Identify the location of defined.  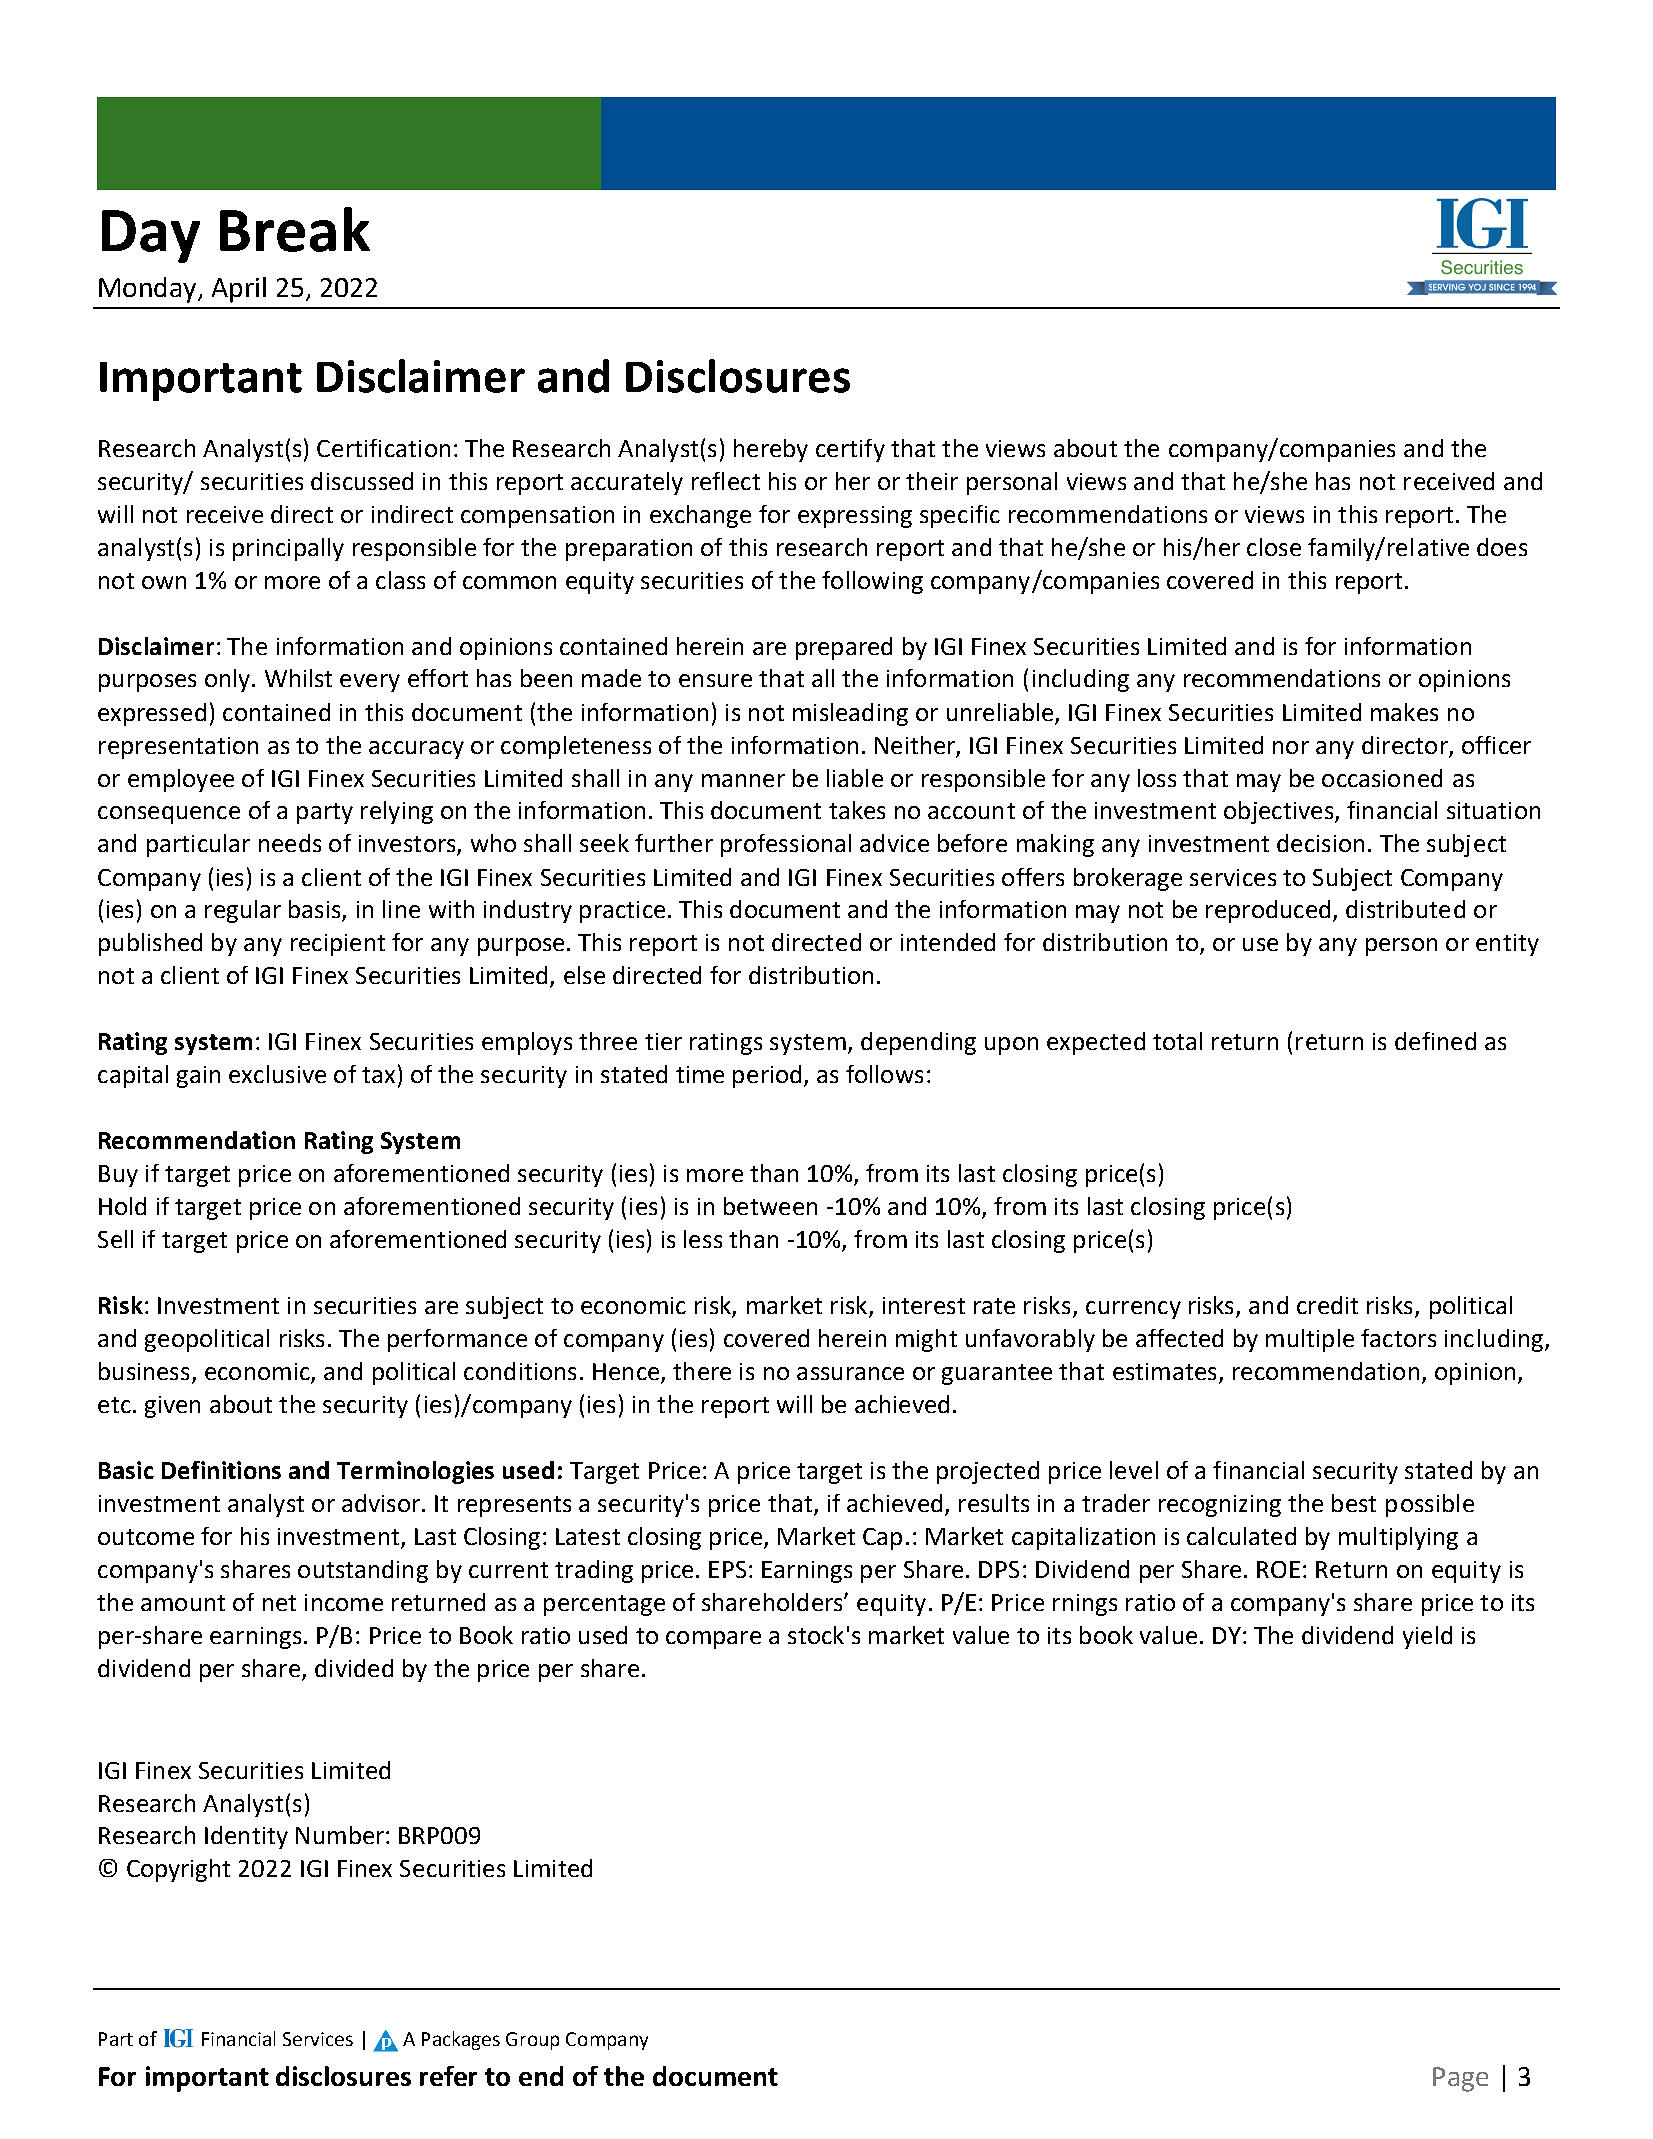
(1435, 1041).
